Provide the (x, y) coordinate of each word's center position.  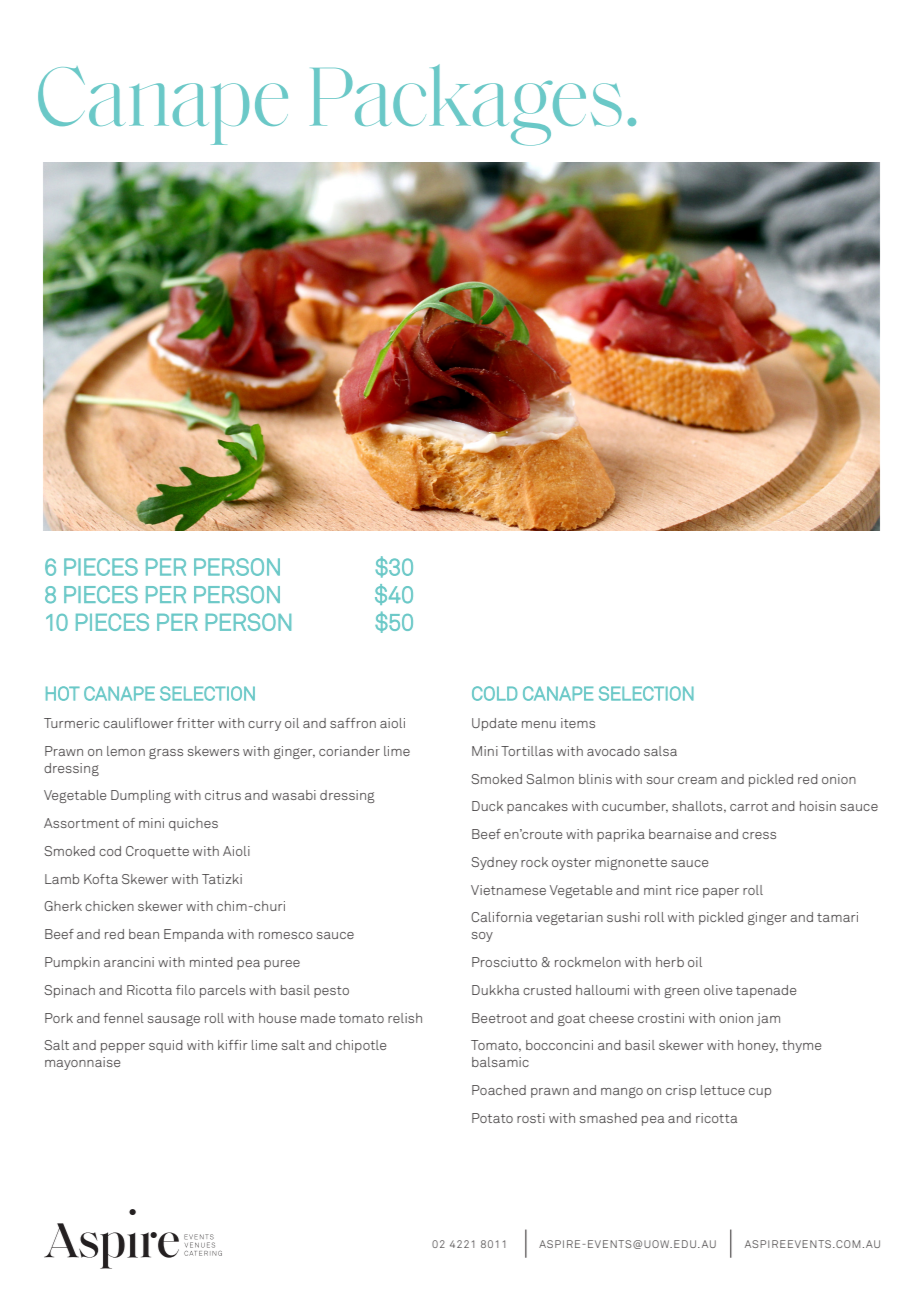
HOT (63, 693)
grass (166, 753)
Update (494, 724)
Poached (499, 1090)
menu (539, 724)
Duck (487, 806)
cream (697, 780)
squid (166, 1046)
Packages (466, 105)
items (578, 723)
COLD (494, 693)
